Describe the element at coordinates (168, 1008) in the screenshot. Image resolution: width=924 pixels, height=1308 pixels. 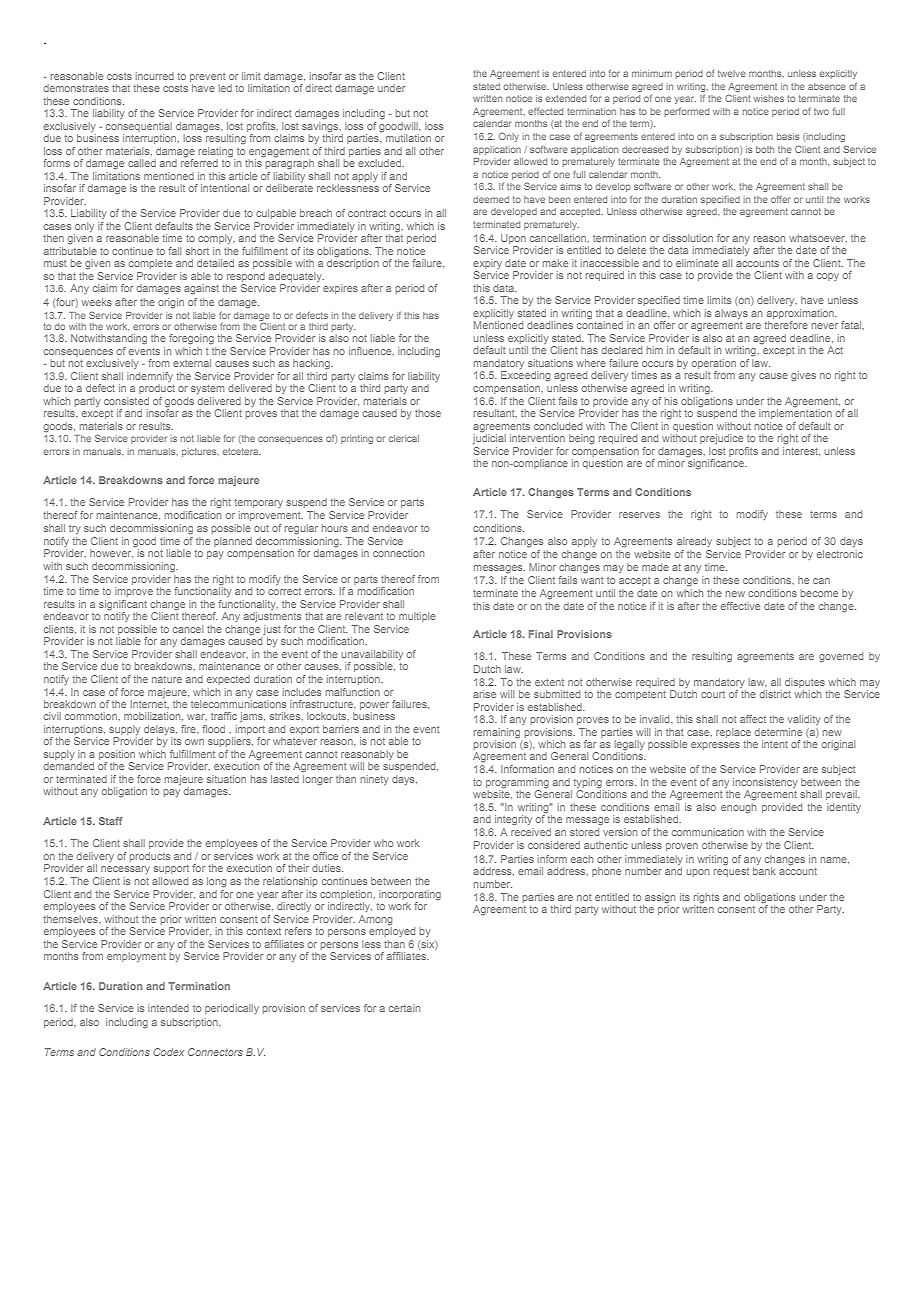
I see `intended` at that location.
